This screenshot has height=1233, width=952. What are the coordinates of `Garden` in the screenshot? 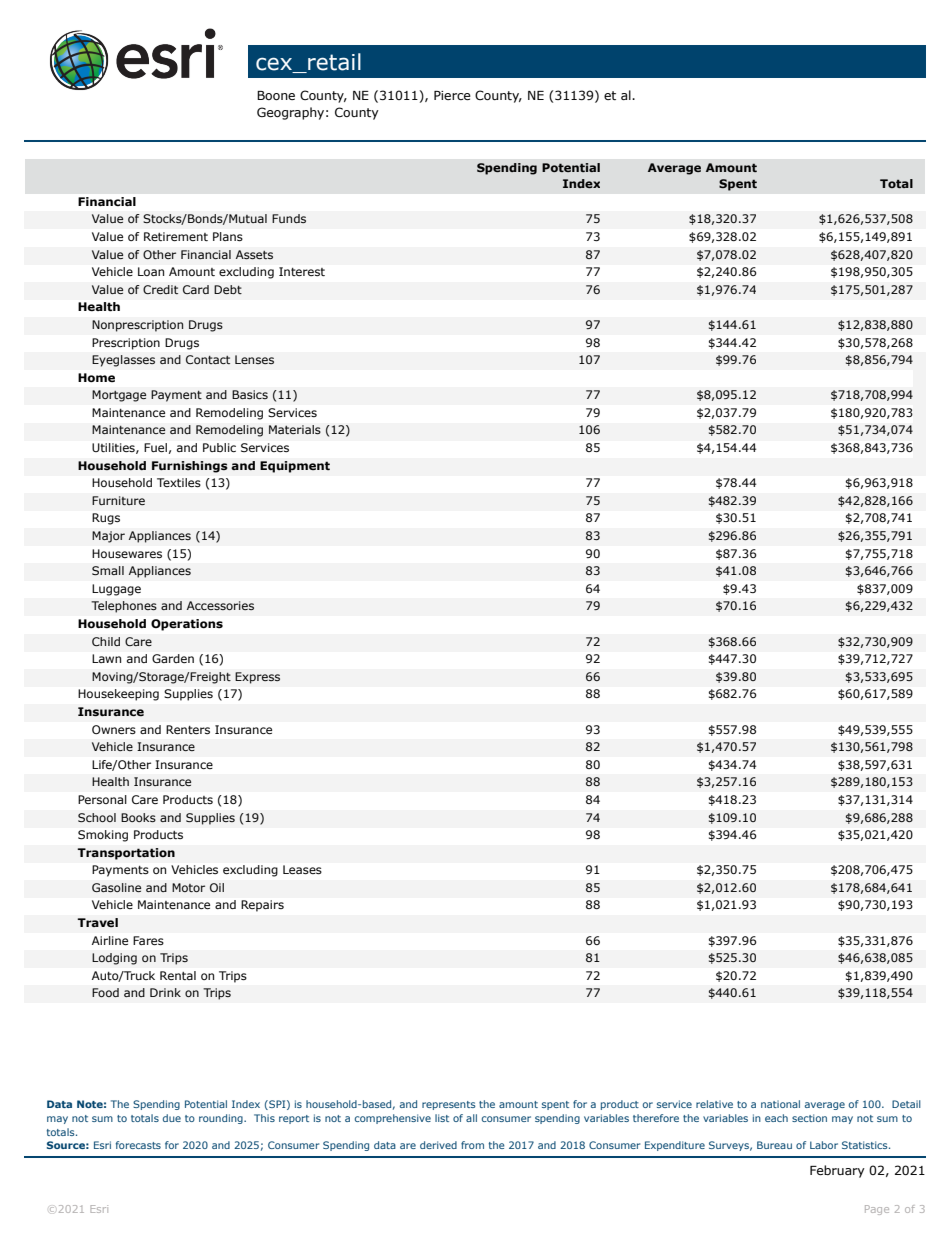 It's located at (173, 658).
